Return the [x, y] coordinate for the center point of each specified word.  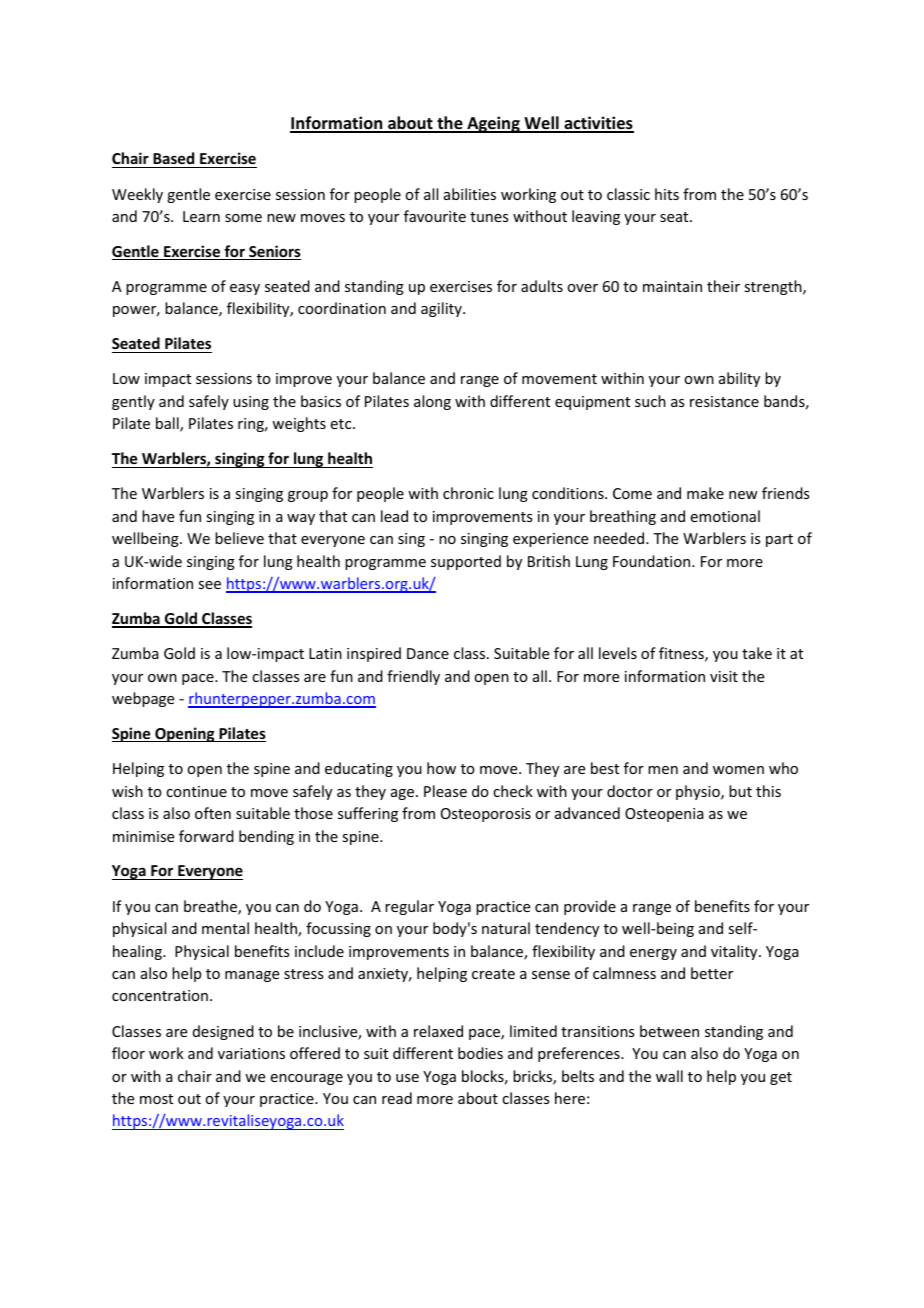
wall [669, 1076]
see [209, 585]
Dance [428, 653]
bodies [480, 1053]
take [757, 653]
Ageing [493, 124]
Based [173, 158]
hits [667, 194]
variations [251, 1053]
